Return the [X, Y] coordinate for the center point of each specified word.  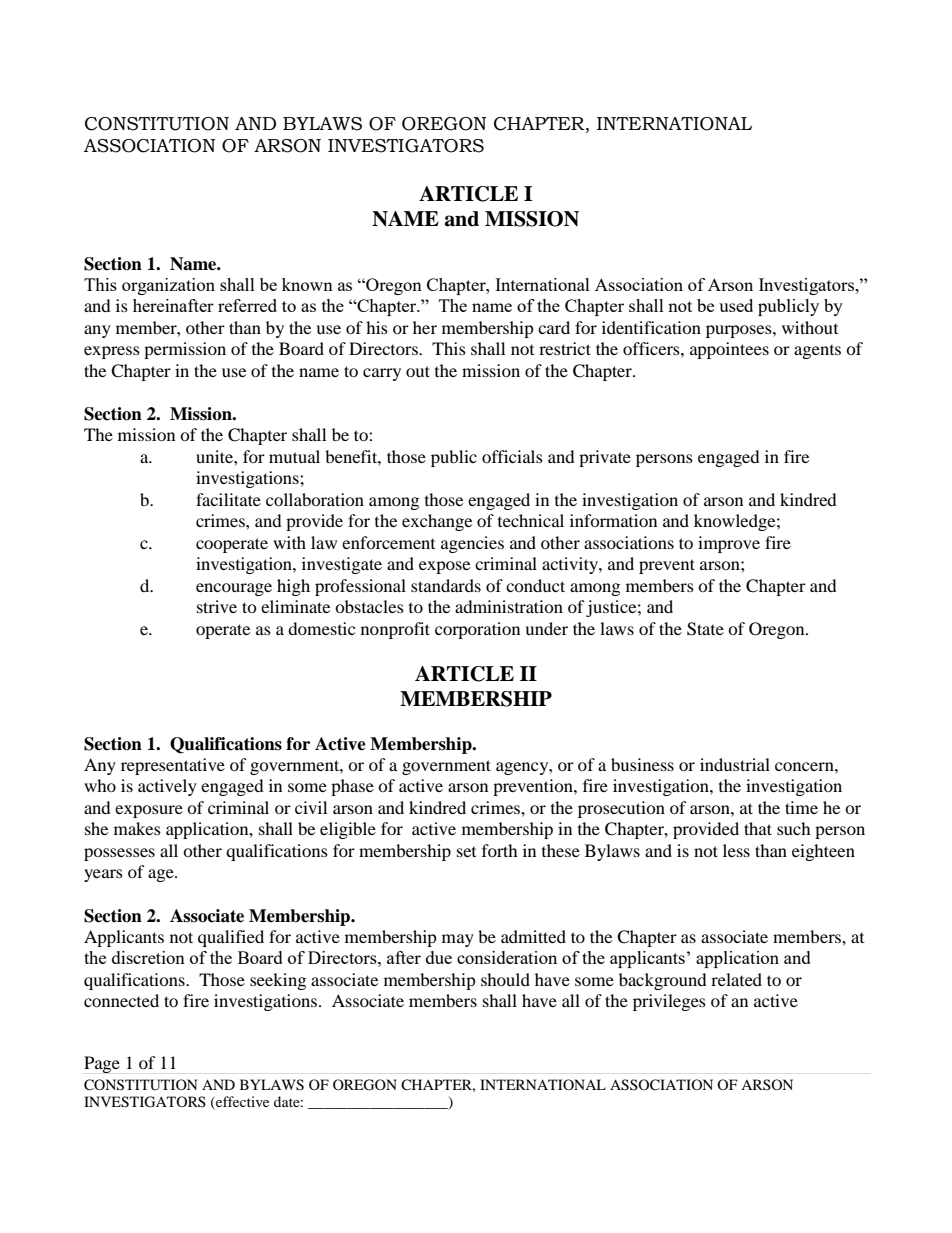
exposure [149, 811]
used [736, 305]
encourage [234, 589]
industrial [735, 764]
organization [168, 286]
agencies [472, 544]
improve [729, 544]
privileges [669, 1002]
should [505, 979]
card [554, 327]
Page [102, 1064]
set [466, 852]
